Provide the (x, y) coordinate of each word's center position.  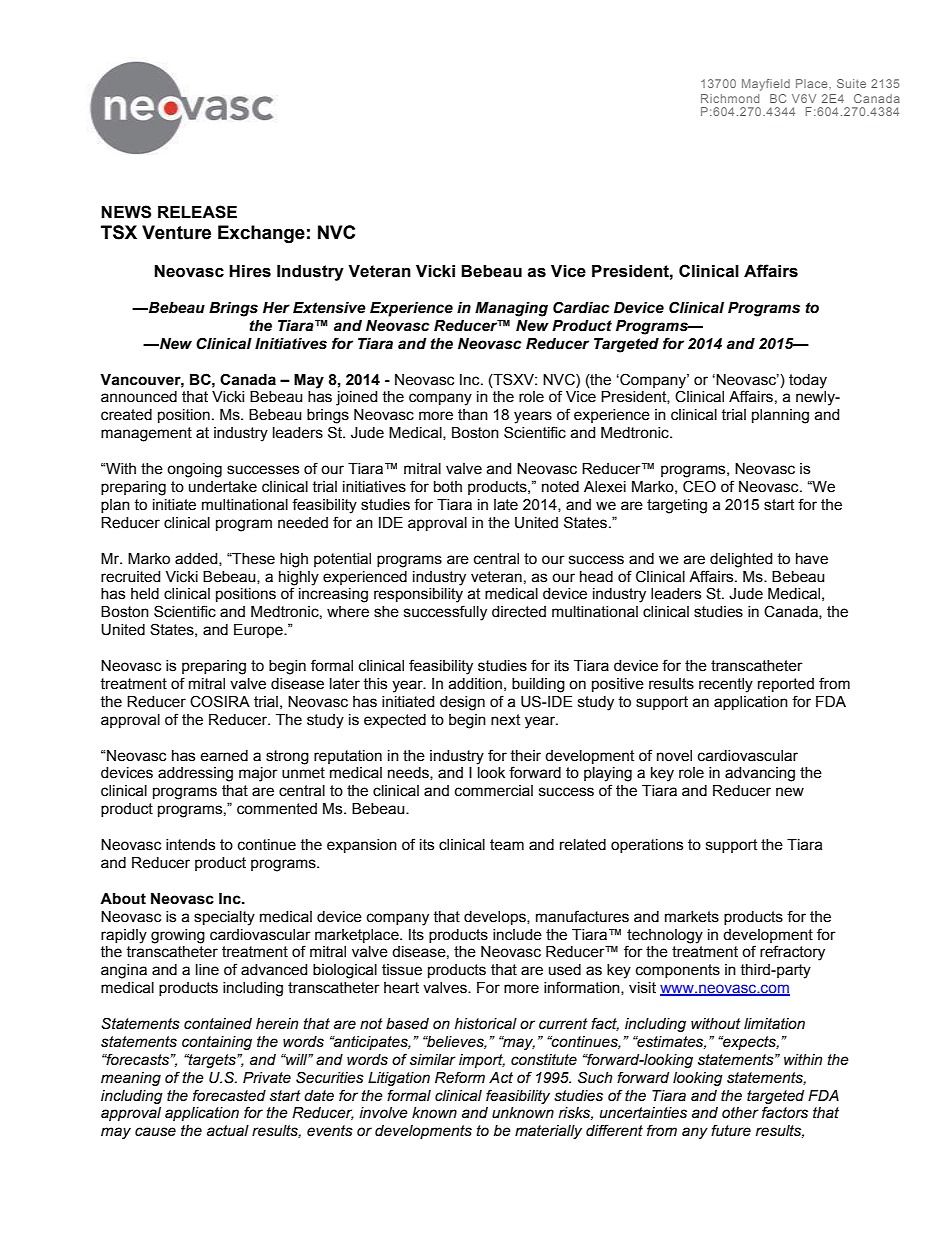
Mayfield (766, 85)
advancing (760, 774)
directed (519, 612)
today (808, 381)
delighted (741, 560)
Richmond (730, 98)
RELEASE (197, 212)
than (473, 415)
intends (190, 845)
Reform (460, 1077)
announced (139, 397)
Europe (259, 631)
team (507, 845)
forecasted (229, 1095)
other (740, 1113)
